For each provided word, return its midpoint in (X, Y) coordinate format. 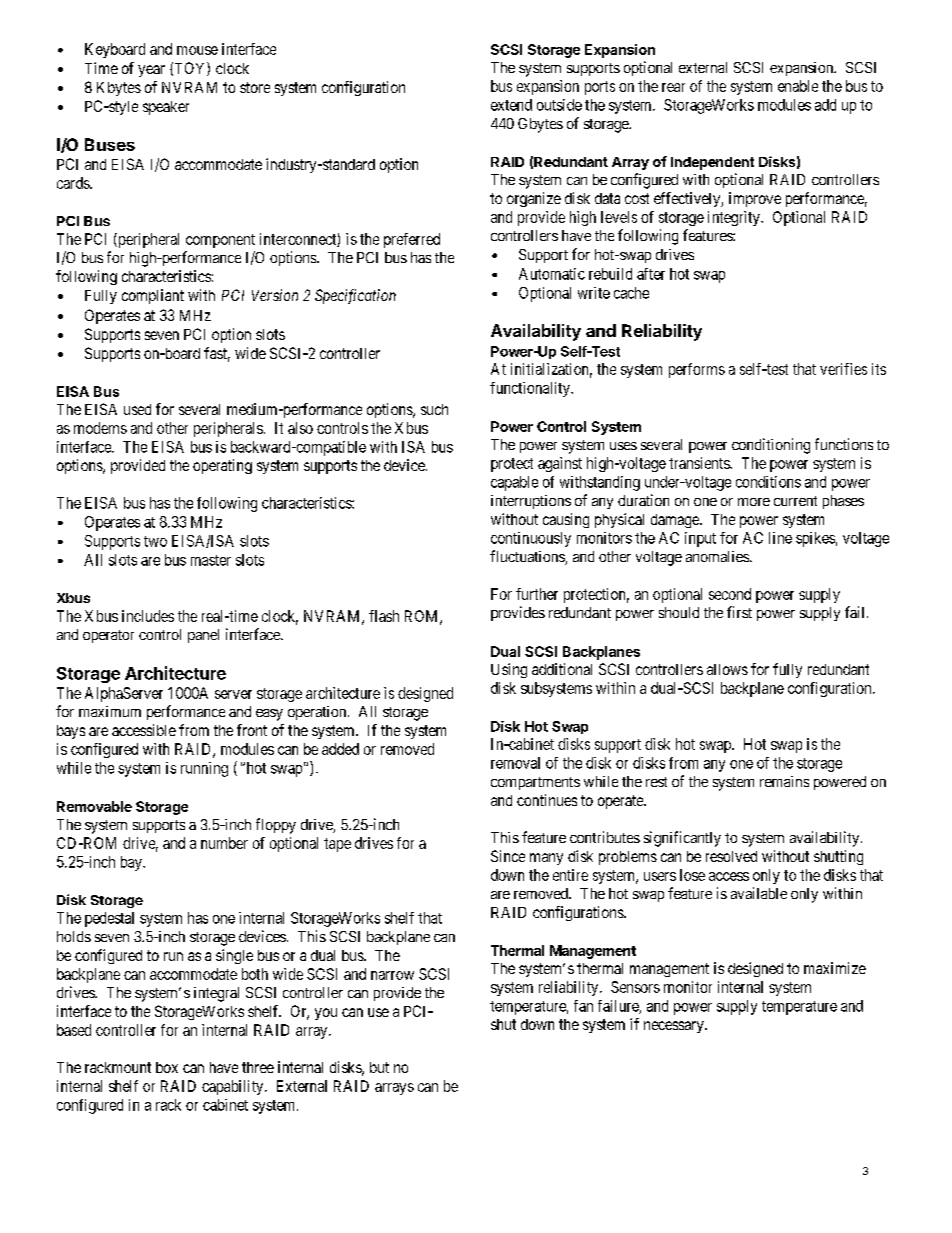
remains (784, 781)
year (151, 71)
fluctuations (528, 557)
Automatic (552, 274)
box (167, 1067)
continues (547, 800)
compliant (153, 296)
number (224, 843)
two (155, 541)
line (780, 538)
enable (798, 86)
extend (511, 105)
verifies (843, 369)
